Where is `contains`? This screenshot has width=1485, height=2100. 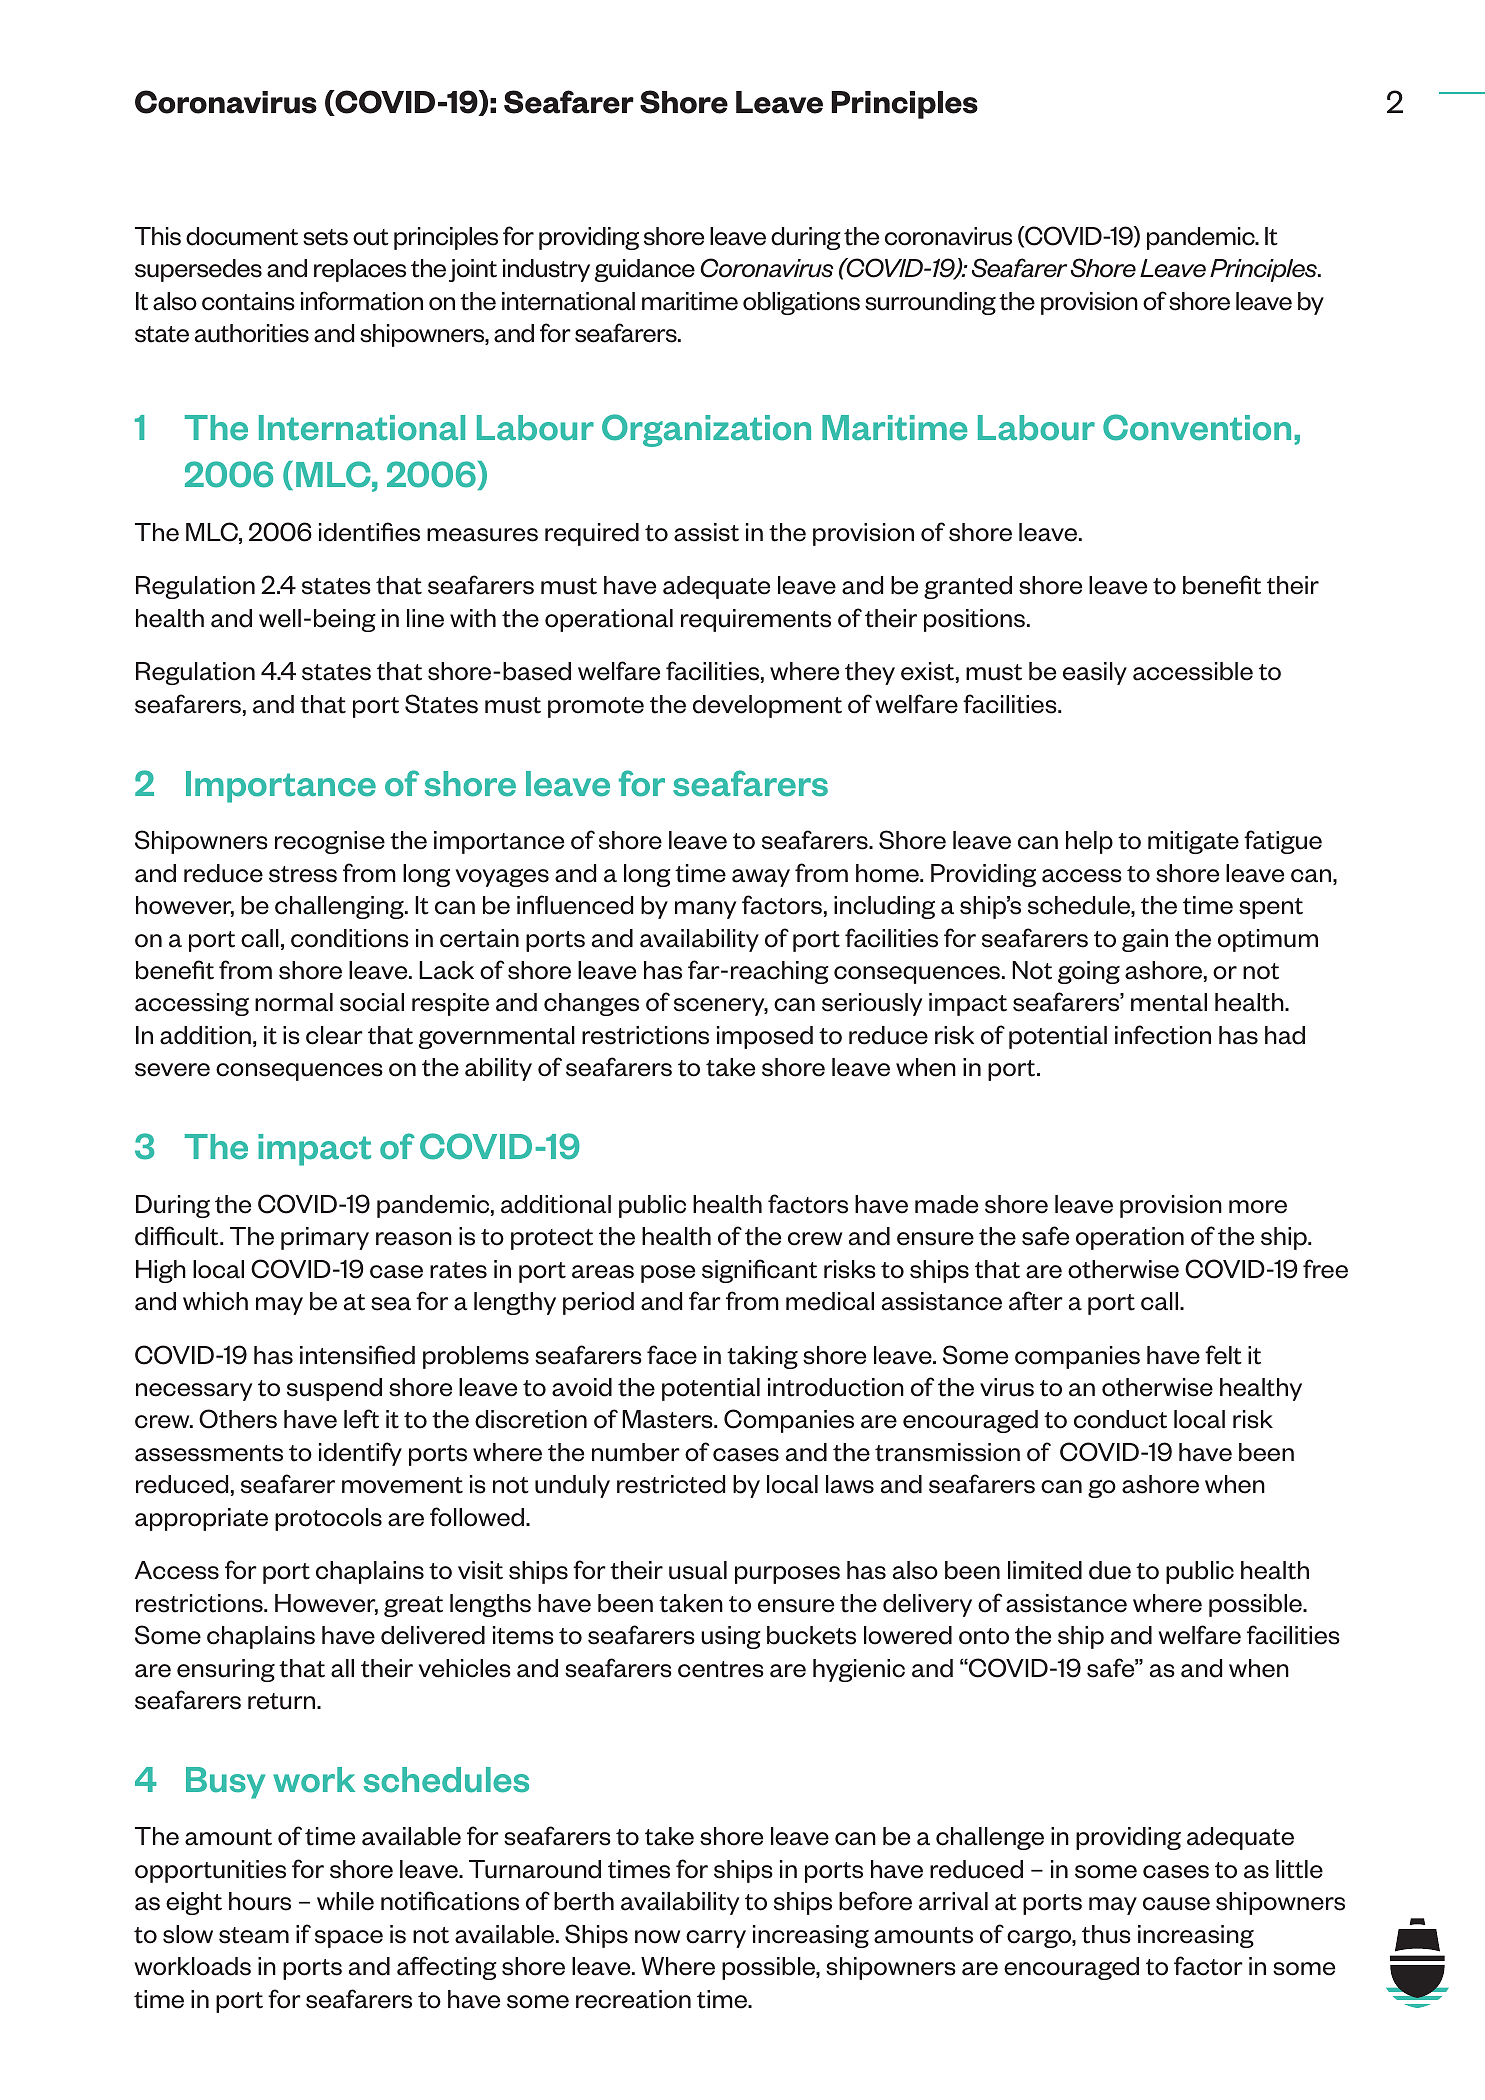 contains is located at coordinates (248, 301).
